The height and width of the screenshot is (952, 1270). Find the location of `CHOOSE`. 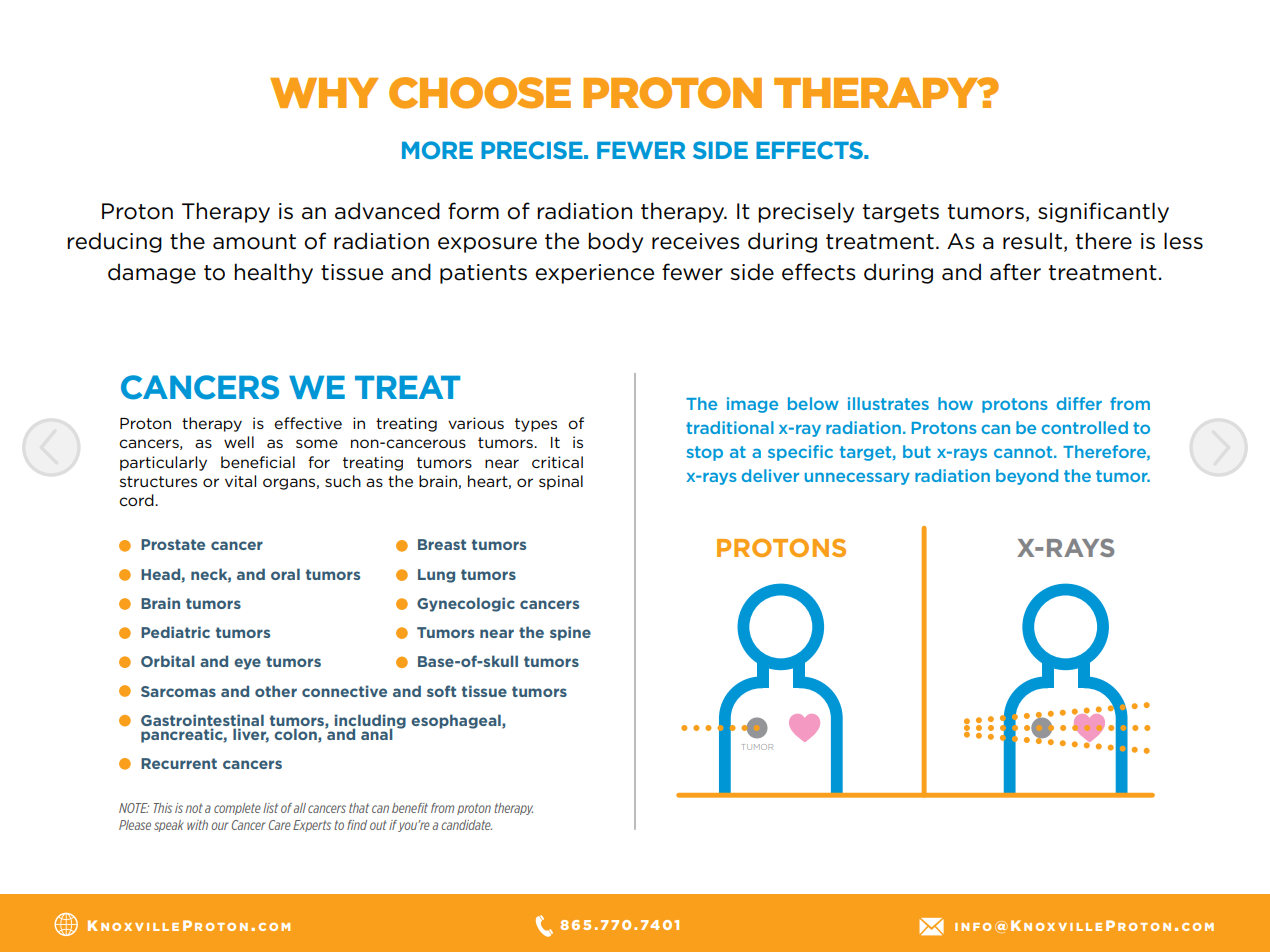

CHOOSE is located at coordinates (480, 93).
